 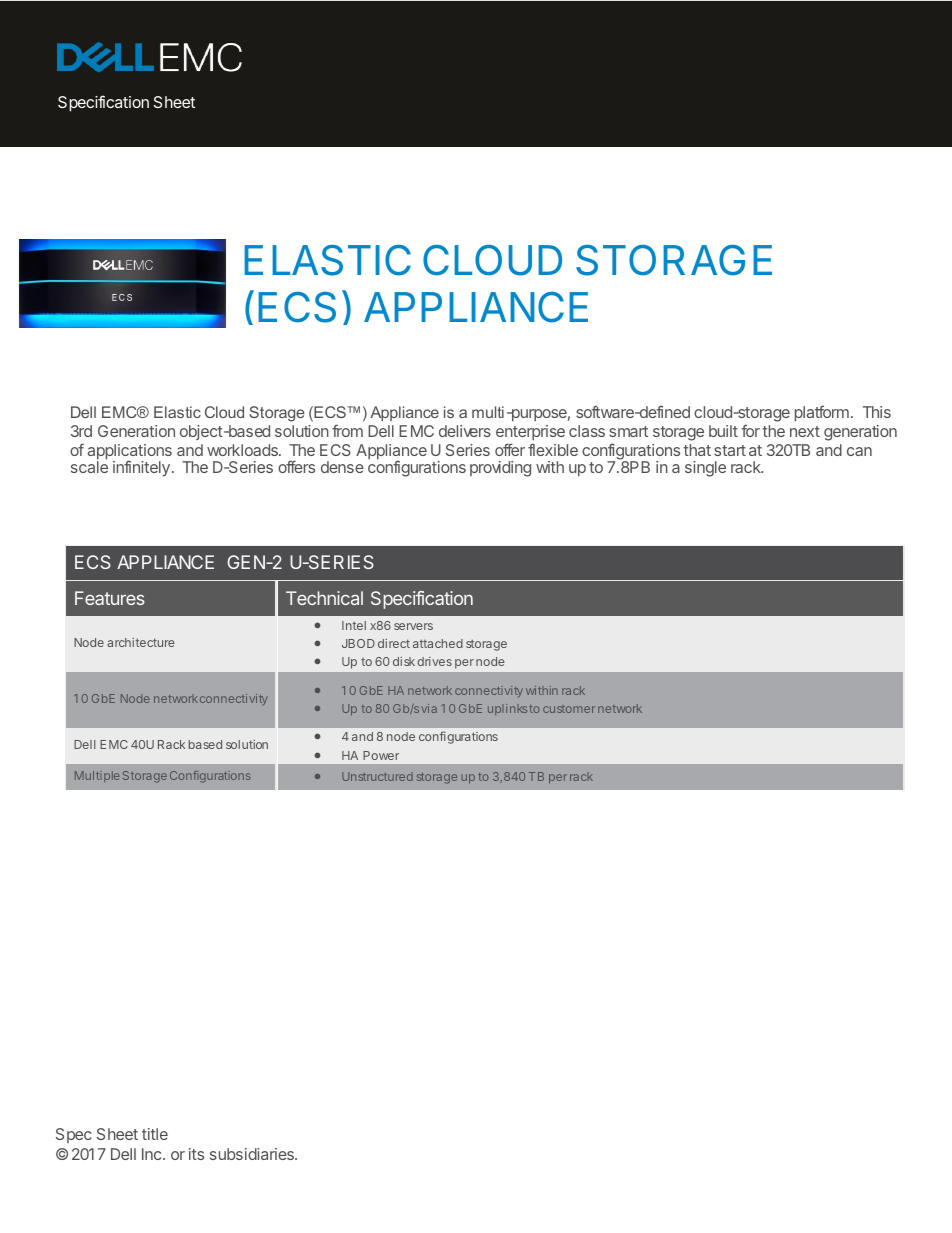 I want to click on architecture, so click(x=141, y=642).
